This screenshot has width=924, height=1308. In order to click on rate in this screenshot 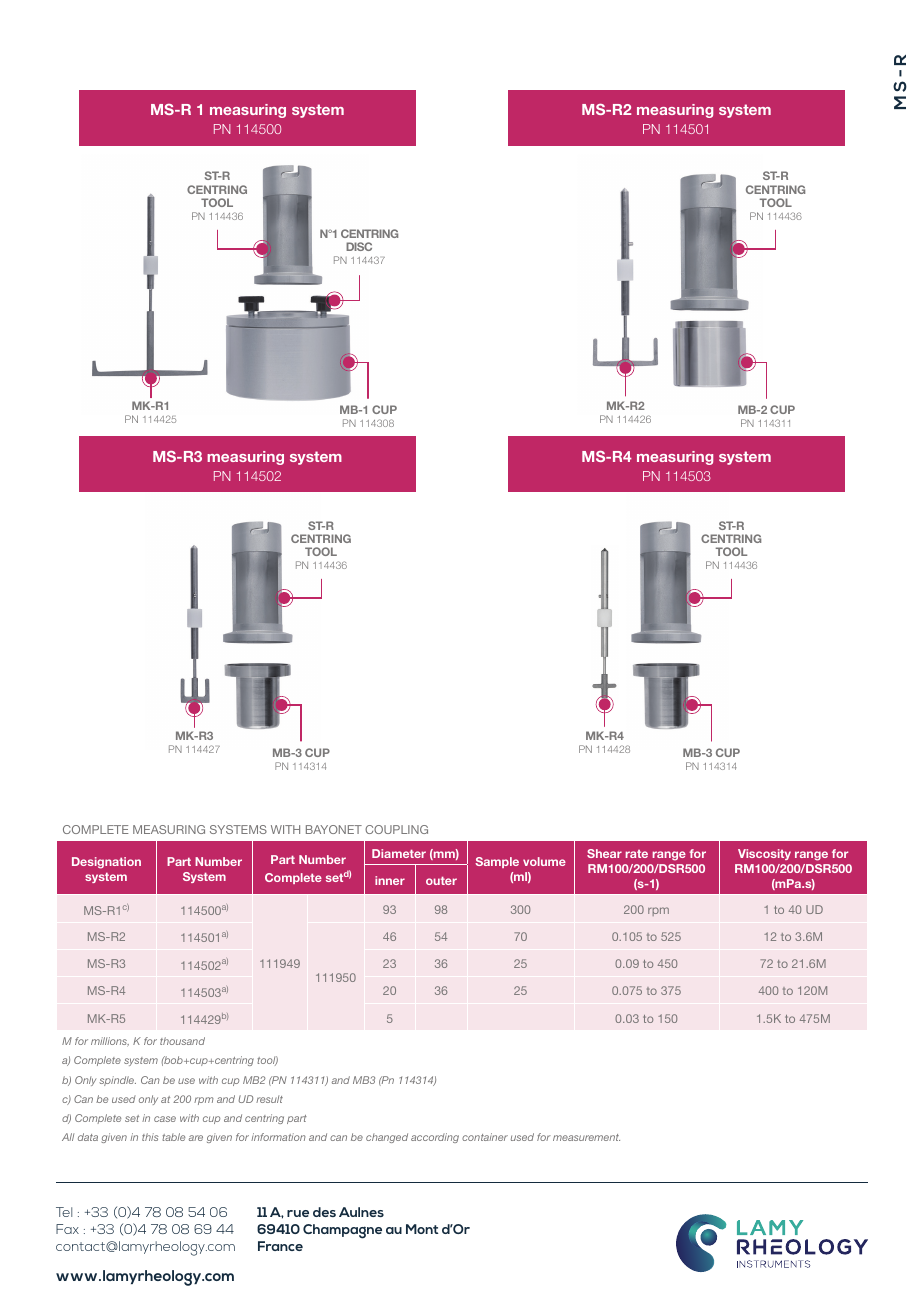, I will do `click(636, 854)`.
